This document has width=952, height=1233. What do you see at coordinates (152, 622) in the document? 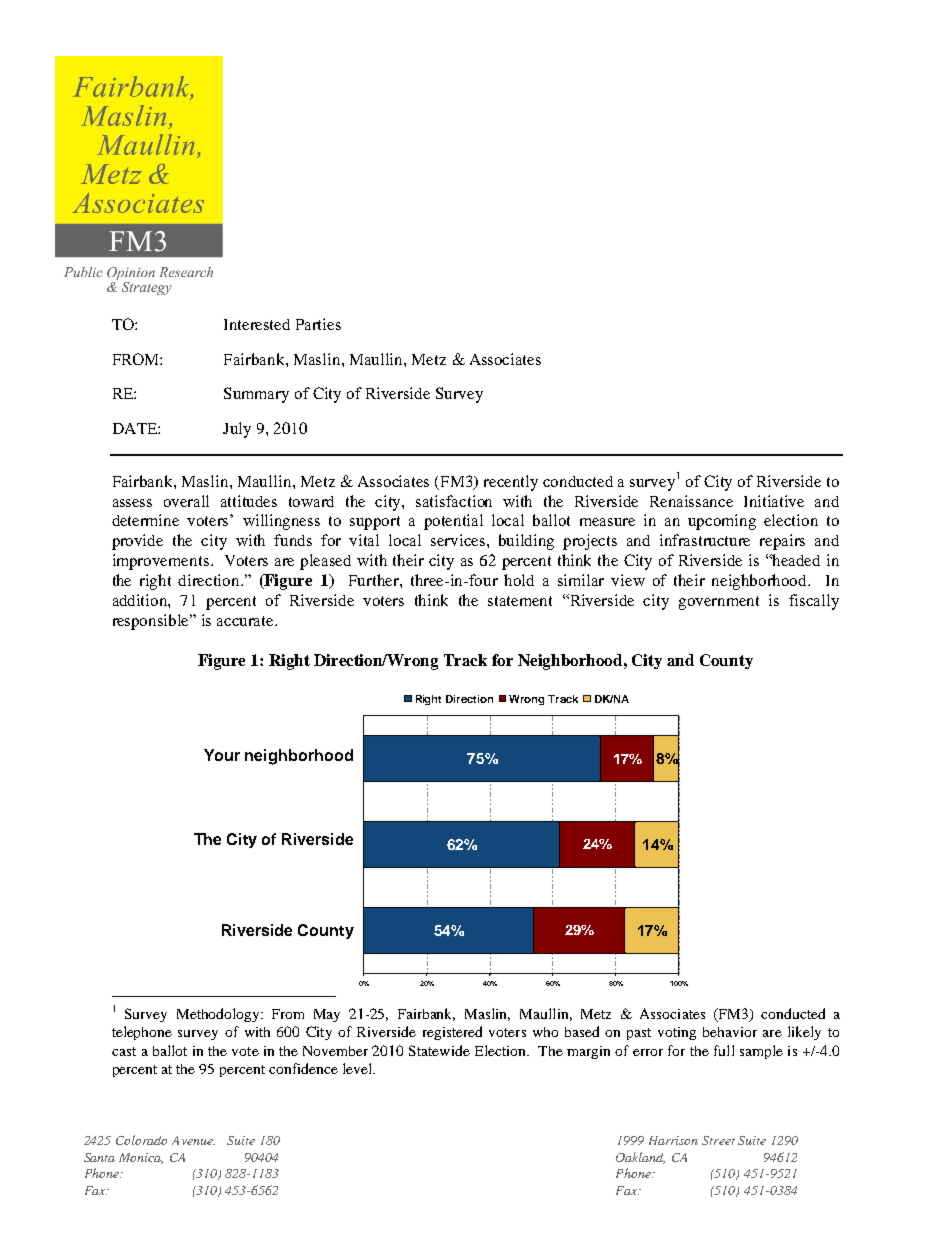
I see `responsible` at bounding box center [152, 622].
